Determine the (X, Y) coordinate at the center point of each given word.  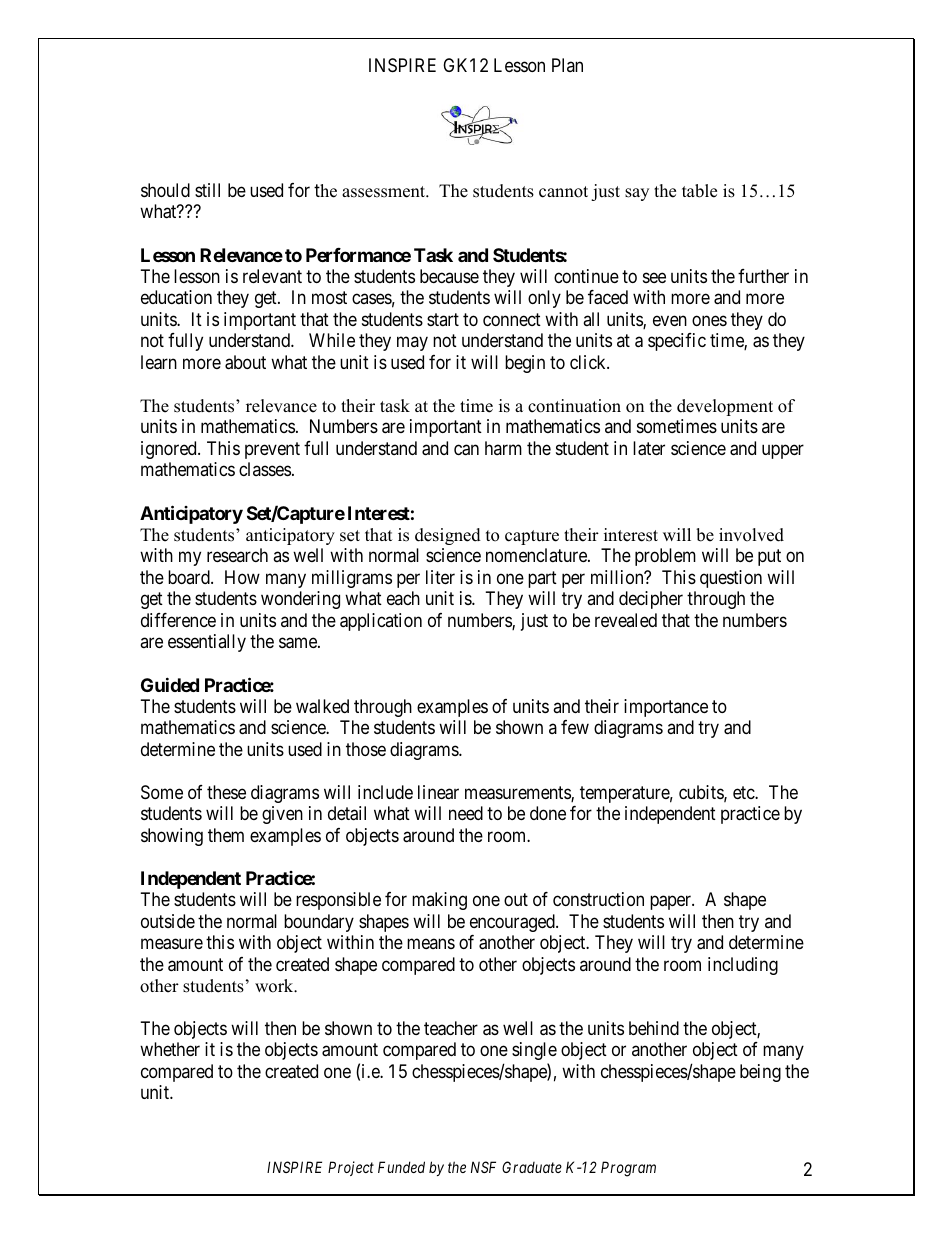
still (207, 190)
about (245, 362)
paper (671, 902)
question (731, 579)
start (443, 319)
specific (677, 342)
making (439, 901)
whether (170, 1049)
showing (172, 837)
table (699, 191)
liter (440, 577)
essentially (207, 643)
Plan (567, 65)
